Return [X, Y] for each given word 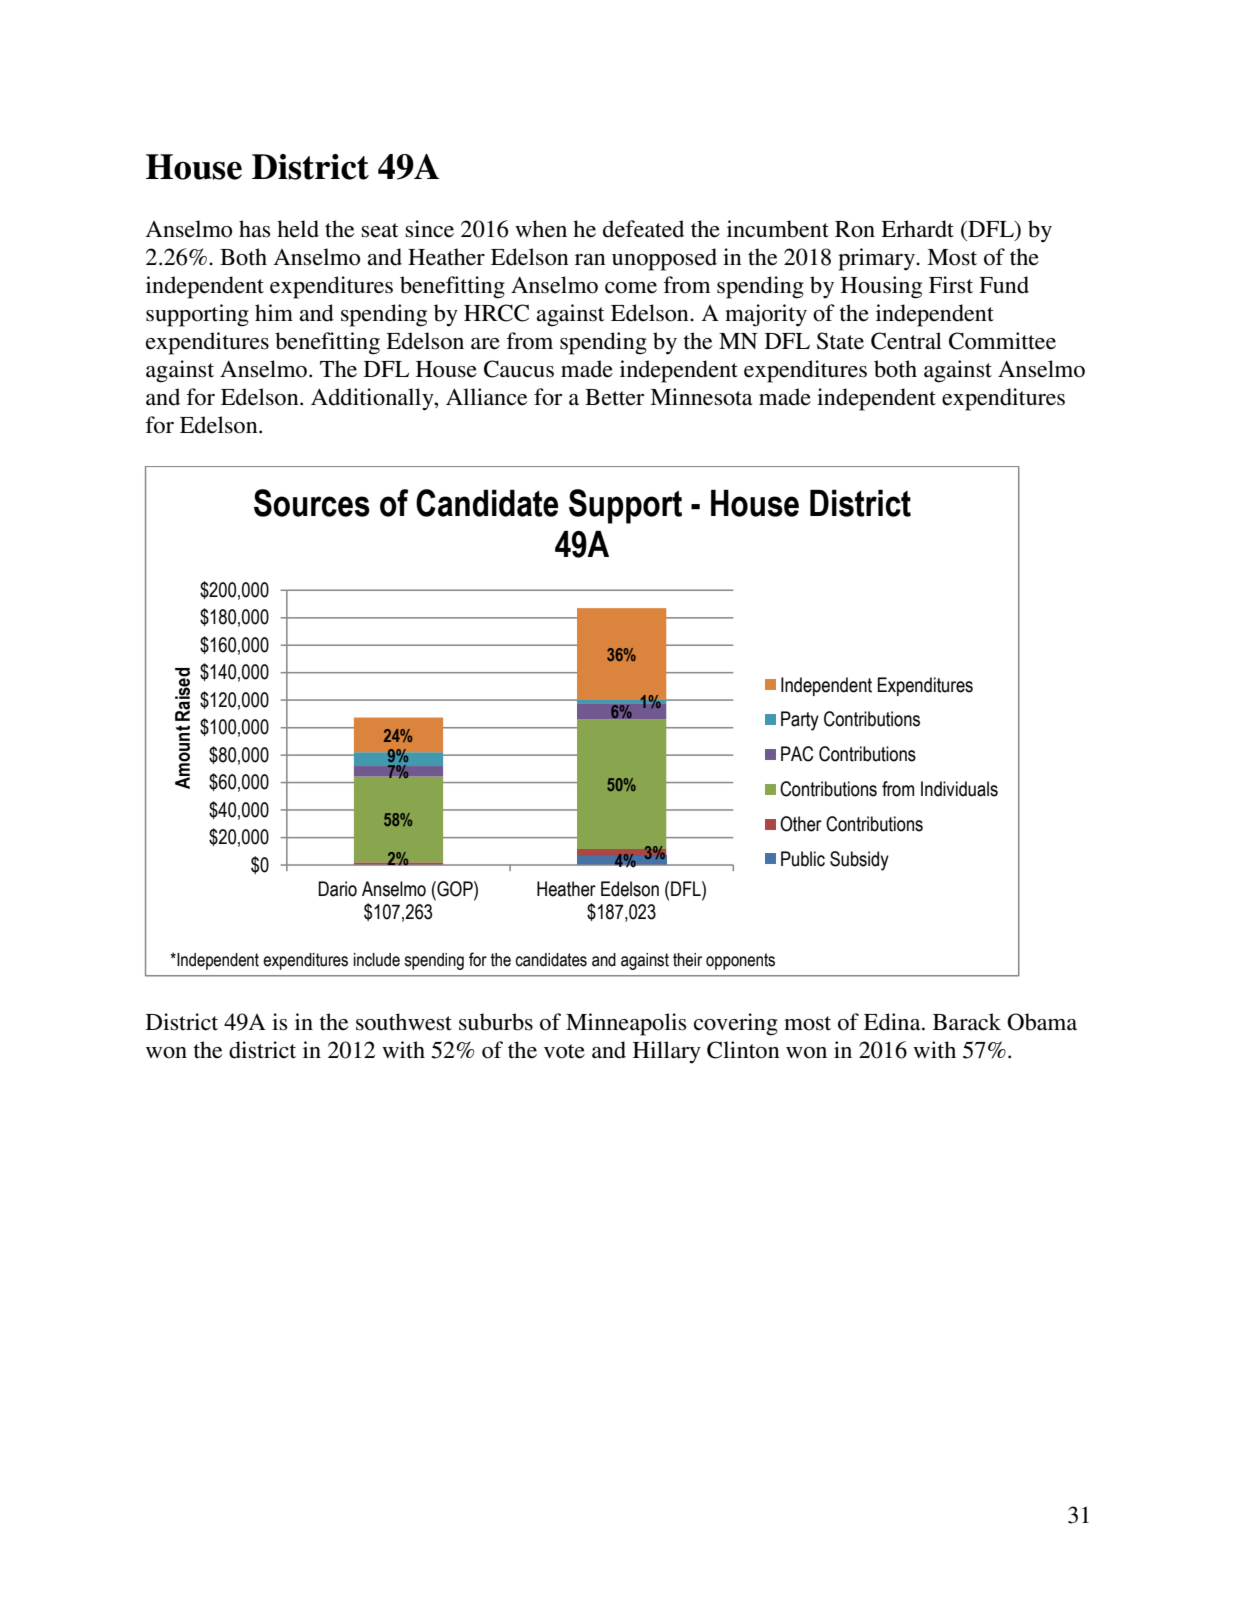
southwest [404, 1022]
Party [800, 721]
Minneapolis [626, 1024]
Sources [312, 503]
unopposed [664, 259]
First [951, 285]
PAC [797, 754]
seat [380, 230]
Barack [967, 1022]
